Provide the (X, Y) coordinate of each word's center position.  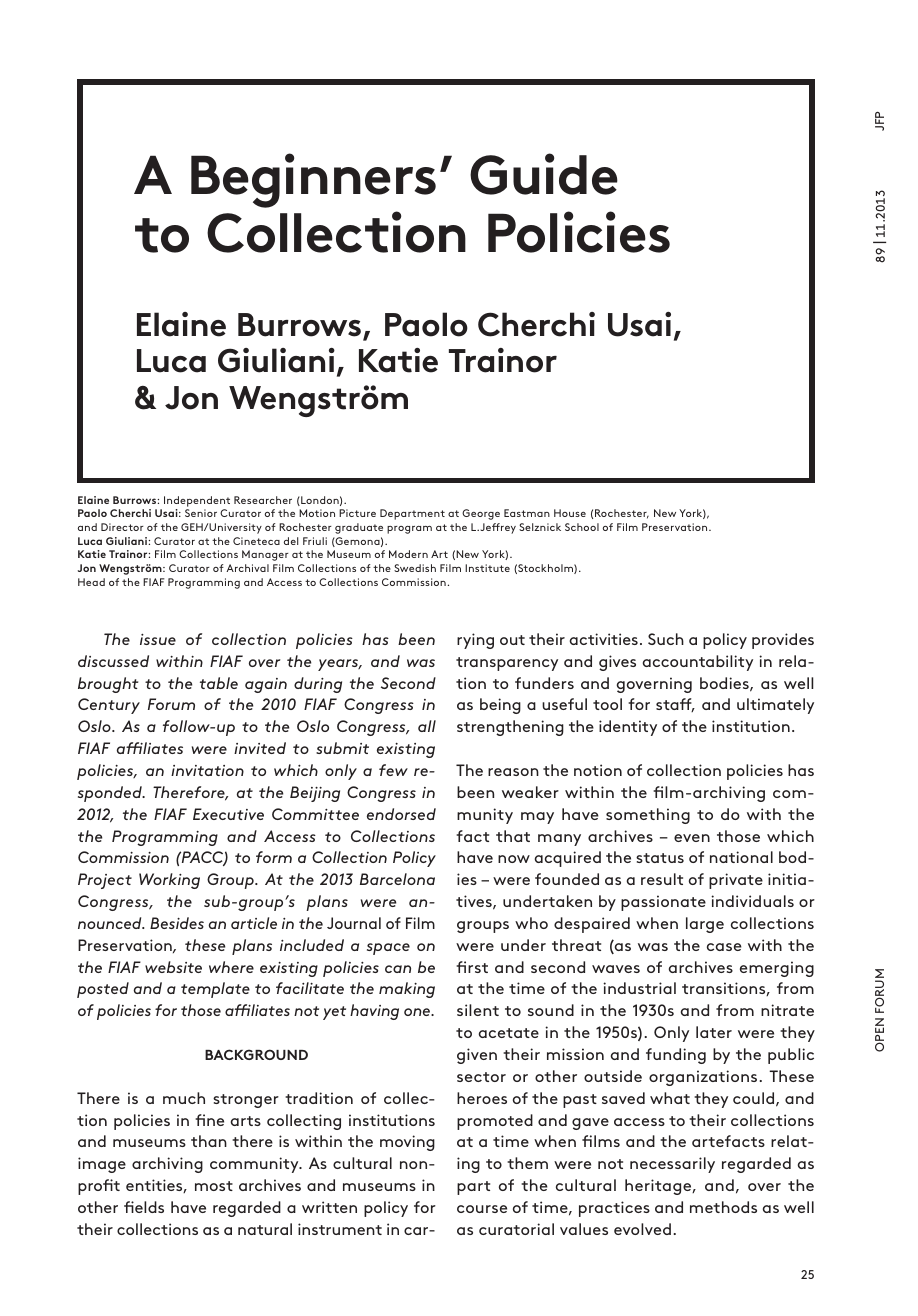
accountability (698, 663)
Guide (544, 174)
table (219, 683)
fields (144, 1207)
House (570, 513)
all (427, 726)
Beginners (313, 180)
